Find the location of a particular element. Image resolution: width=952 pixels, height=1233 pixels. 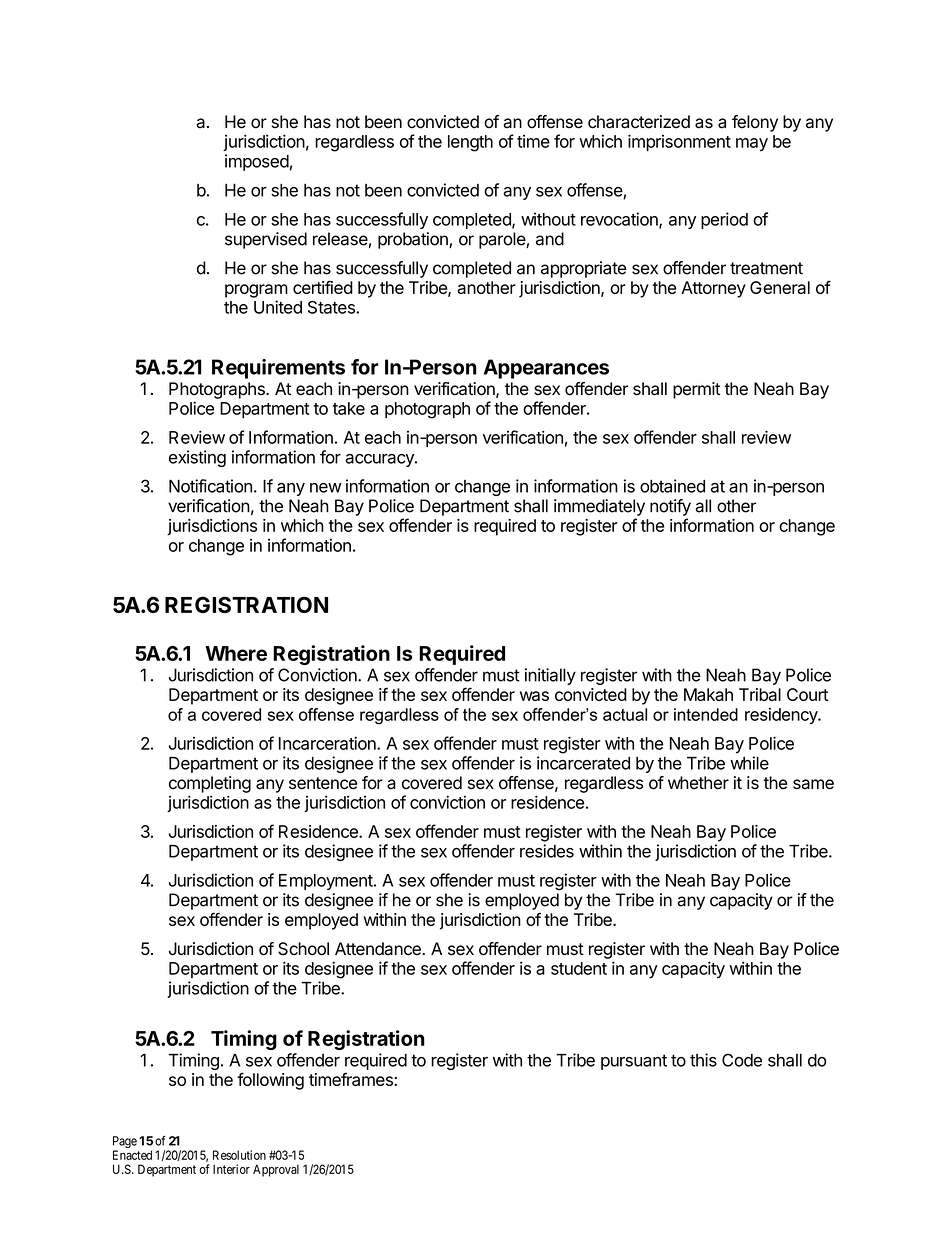

immediately is located at coordinates (599, 507).
